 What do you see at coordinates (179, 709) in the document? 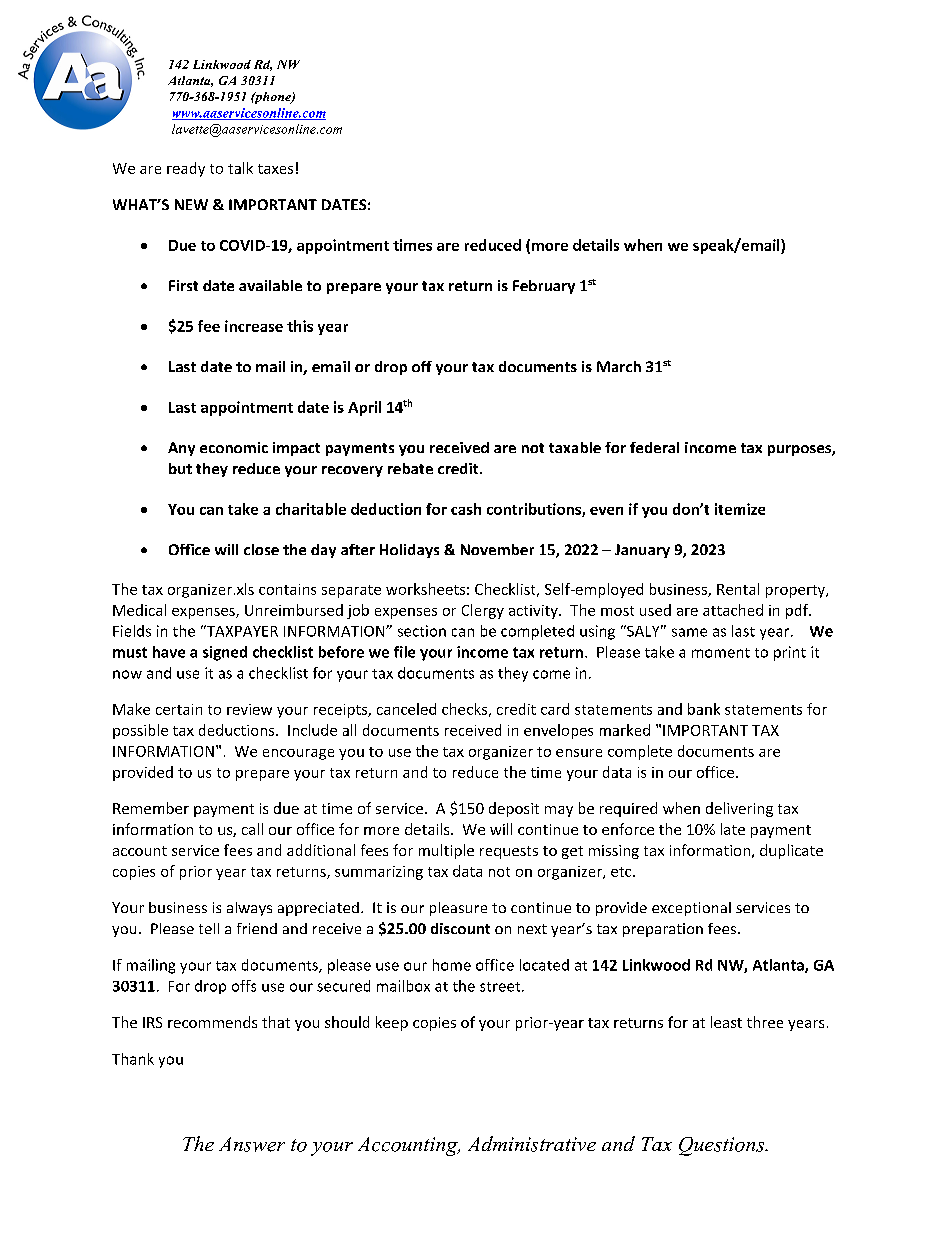
I see `certain` at bounding box center [179, 709].
